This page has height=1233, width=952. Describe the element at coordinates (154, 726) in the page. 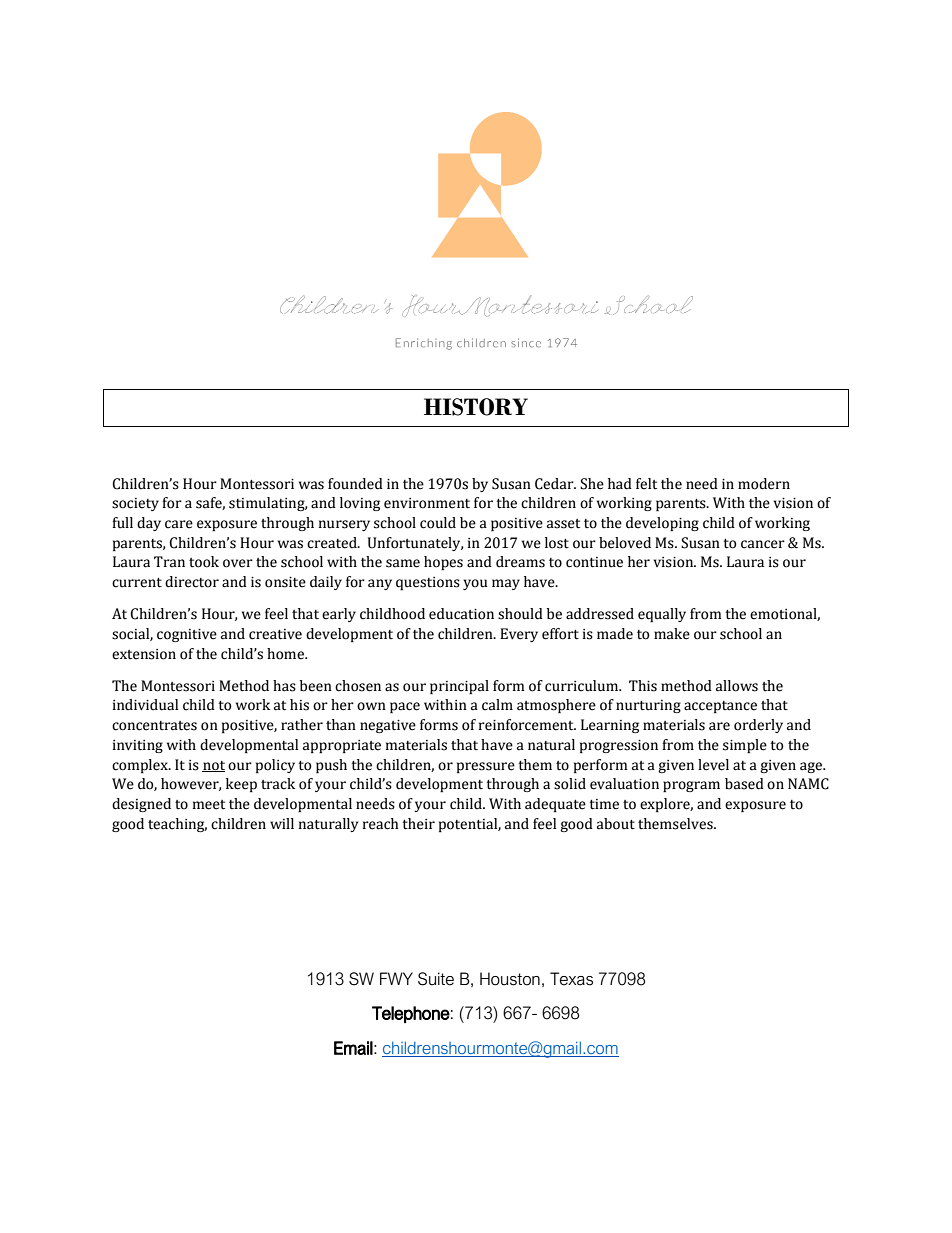

I see `concentrates` at that location.
